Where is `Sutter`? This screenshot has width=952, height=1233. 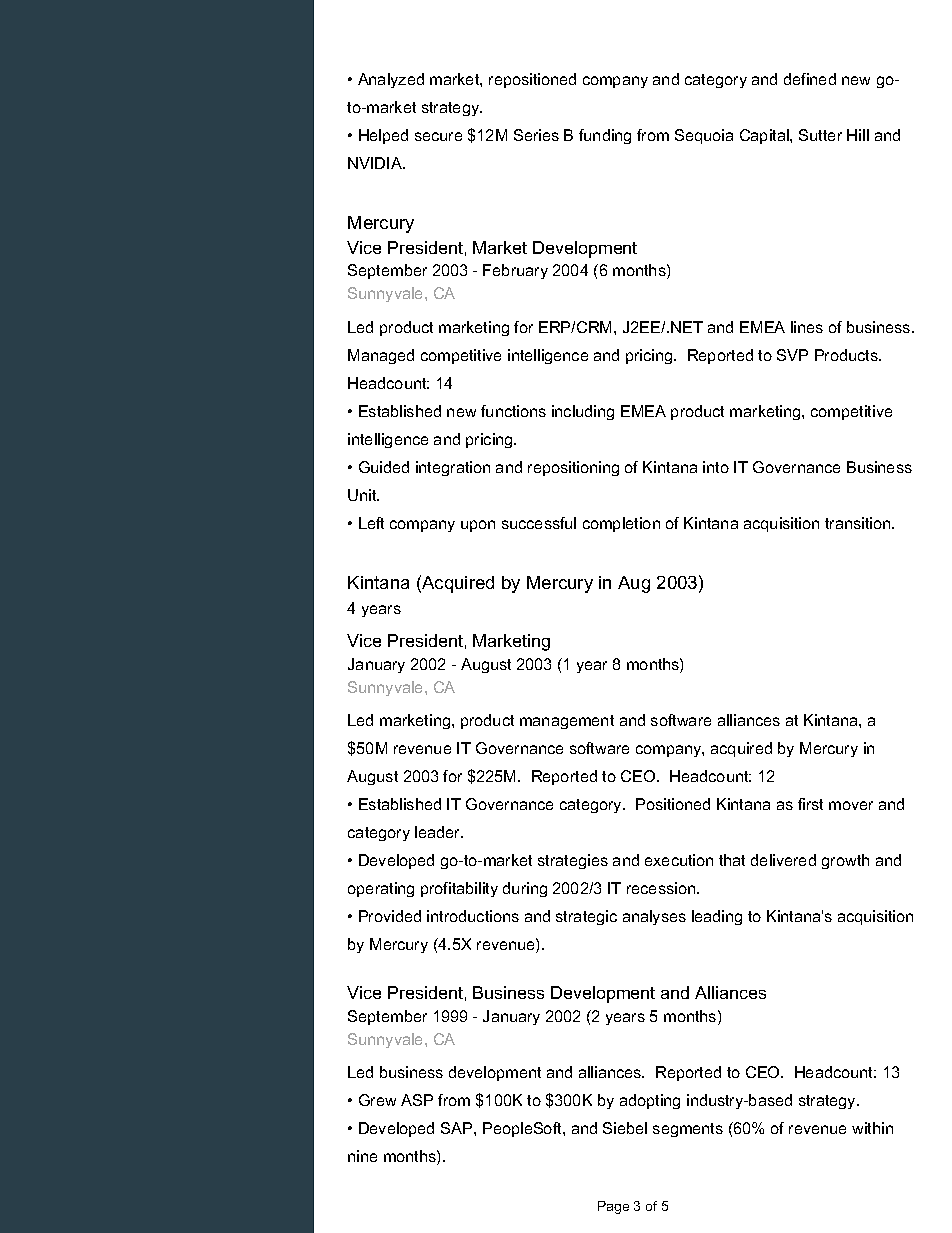 Sutter is located at coordinates (820, 135).
